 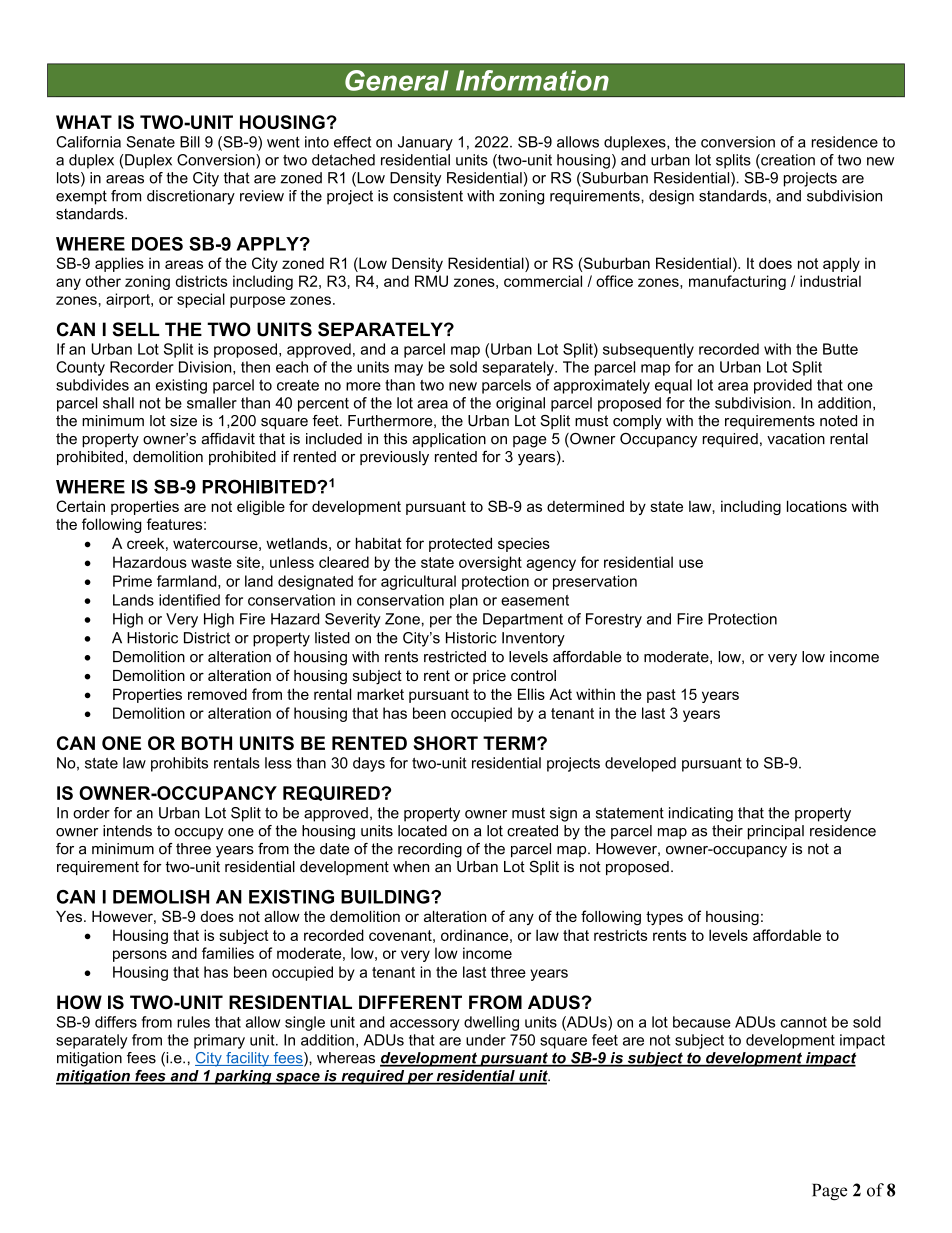 I want to click on January, so click(x=425, y=143).
